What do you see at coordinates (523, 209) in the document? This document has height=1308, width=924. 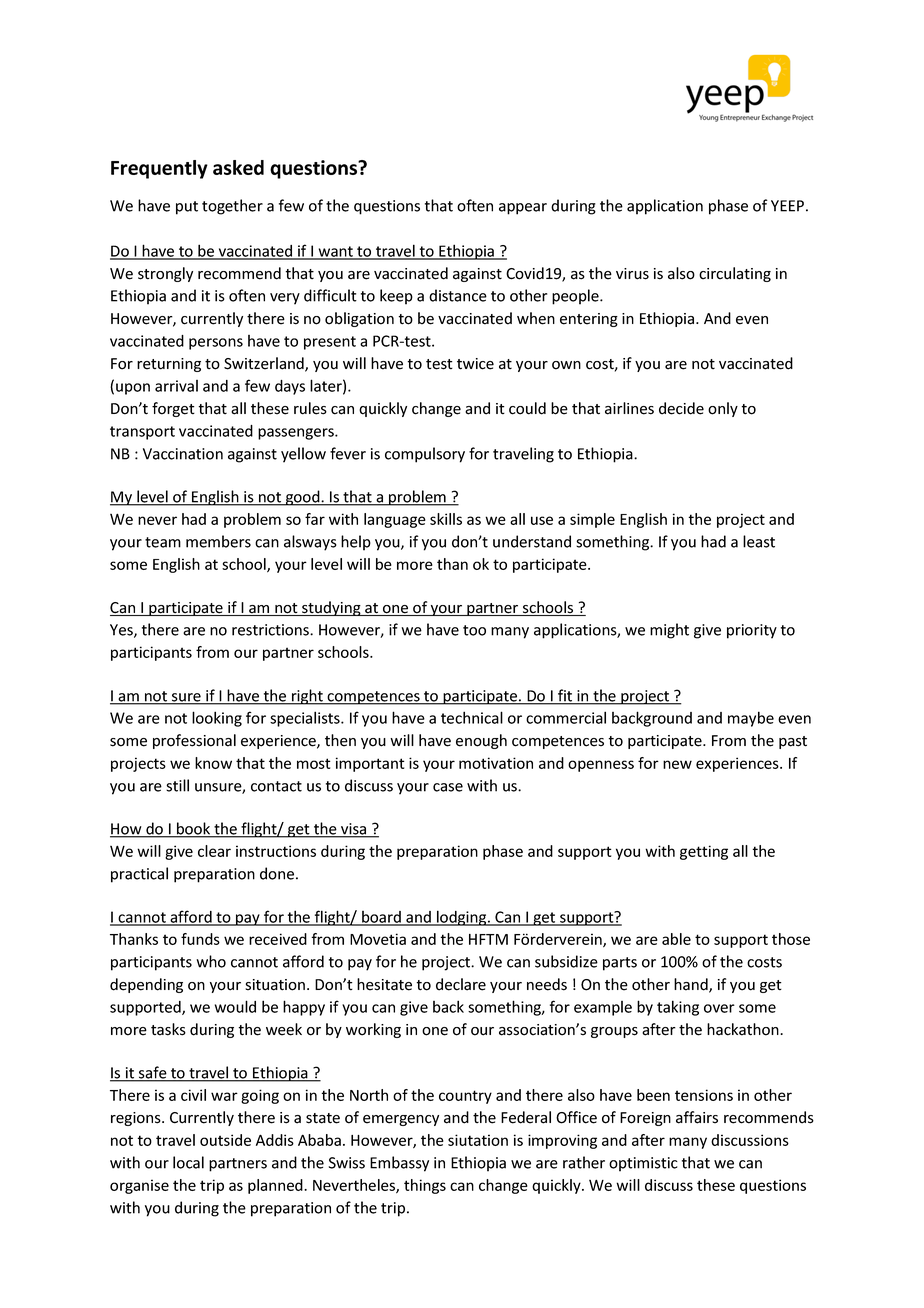 I see `appear` at bounding box center [523, 209].
